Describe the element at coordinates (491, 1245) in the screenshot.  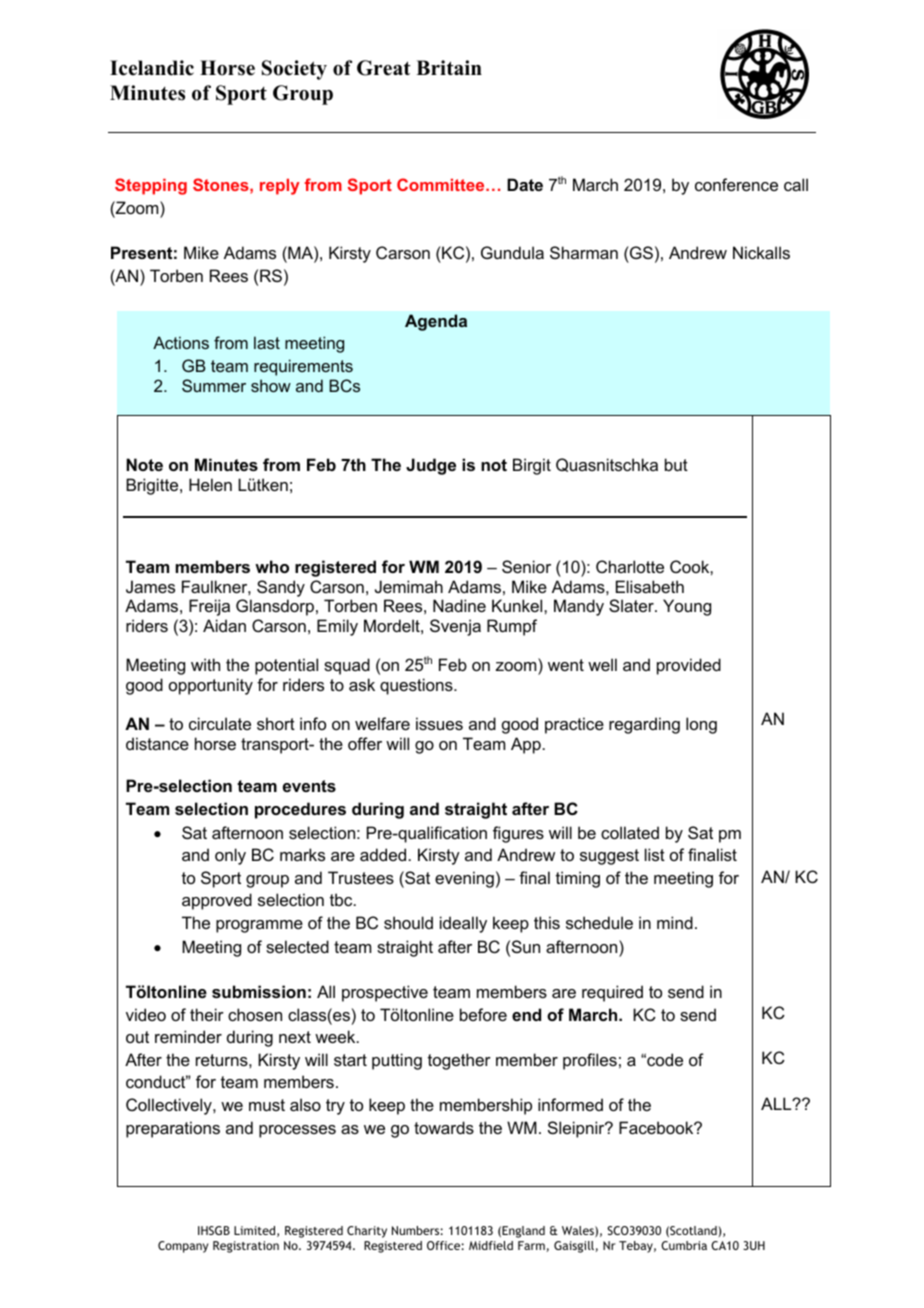
I see `Midfield` at that location.
